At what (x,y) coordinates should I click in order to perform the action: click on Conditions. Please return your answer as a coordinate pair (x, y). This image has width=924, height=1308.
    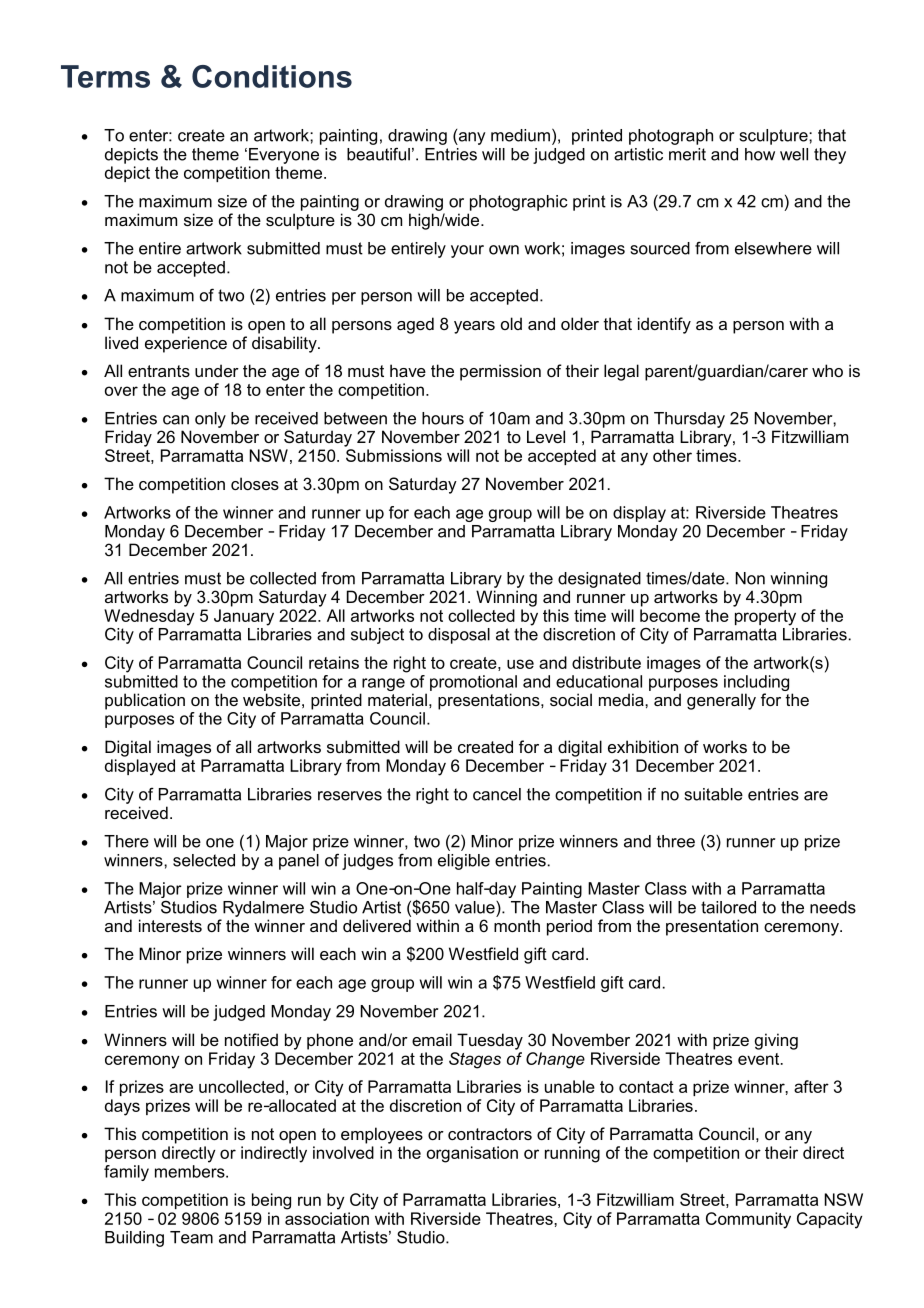
    Looking at the image, I should click on (272, 76).
